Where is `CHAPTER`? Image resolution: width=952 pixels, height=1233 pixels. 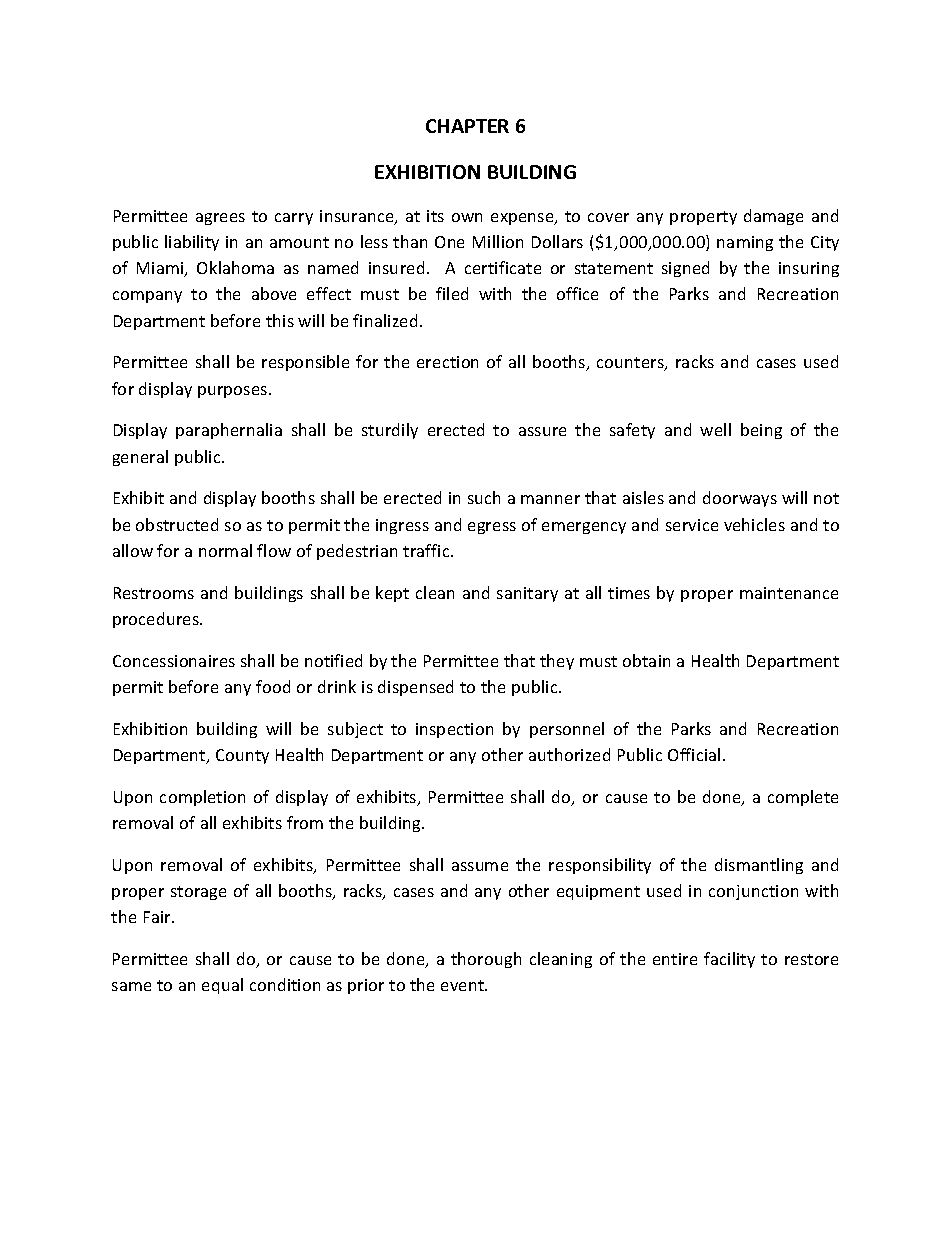
CHAPTER is located at coordinates (467, 126).
